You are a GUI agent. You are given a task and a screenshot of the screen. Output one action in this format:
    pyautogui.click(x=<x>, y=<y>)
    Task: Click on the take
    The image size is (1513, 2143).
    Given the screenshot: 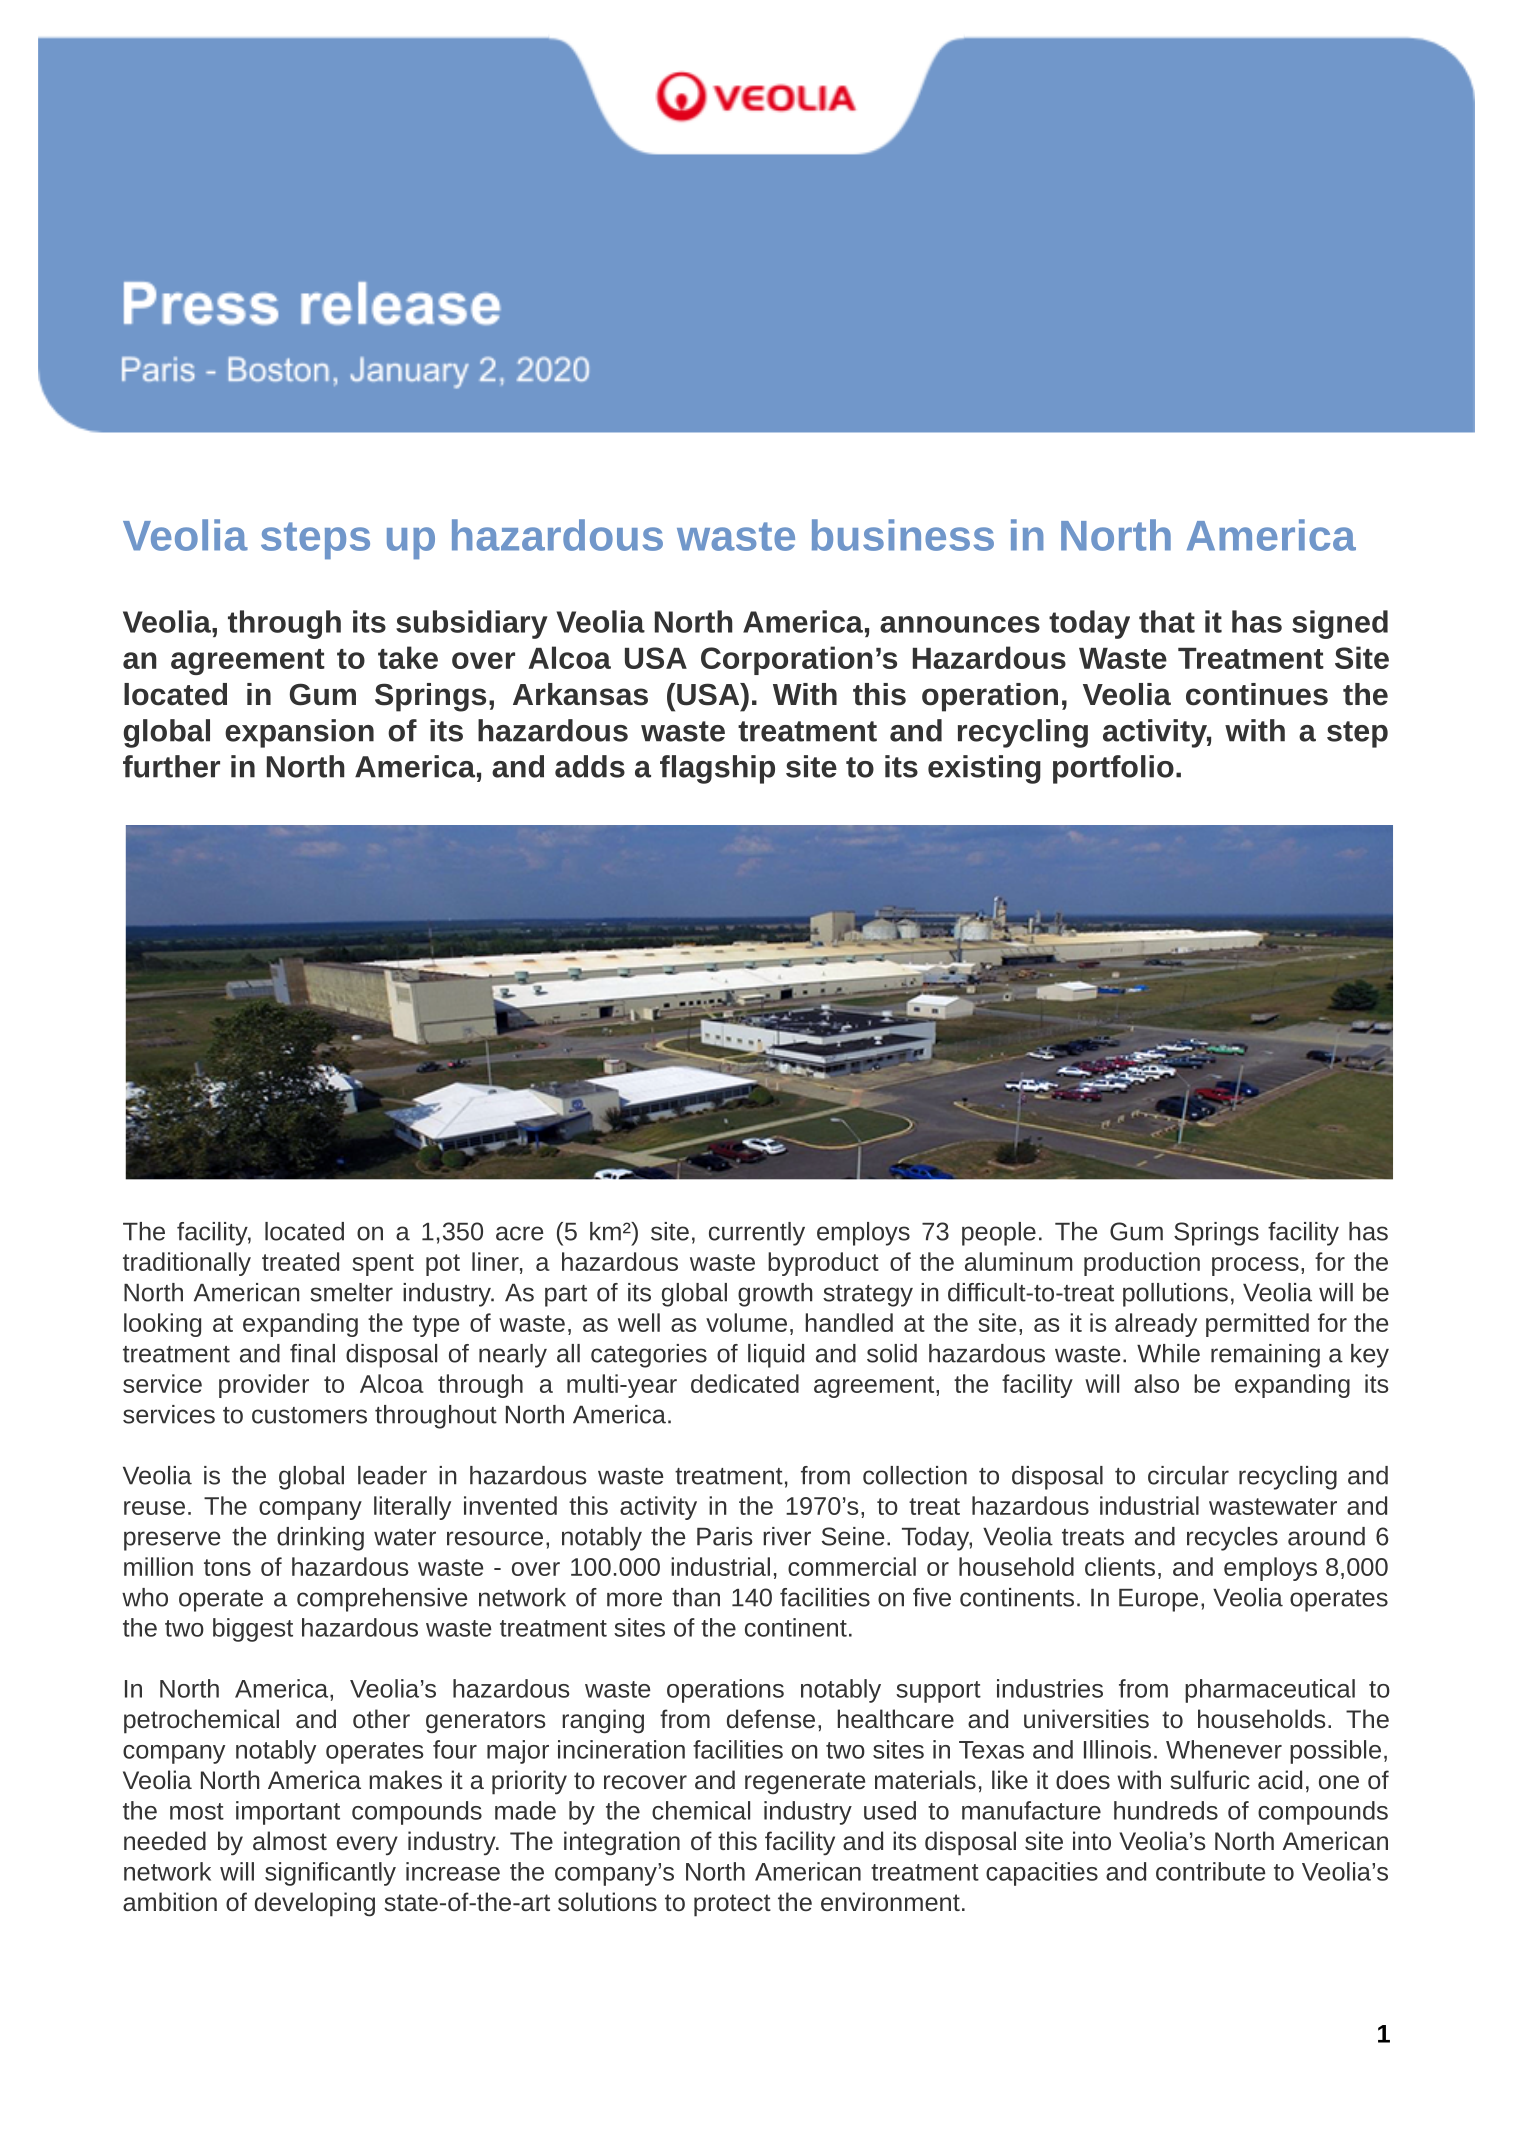 What is the action you would take?
    pyautogui.click(x=408, y=657)
